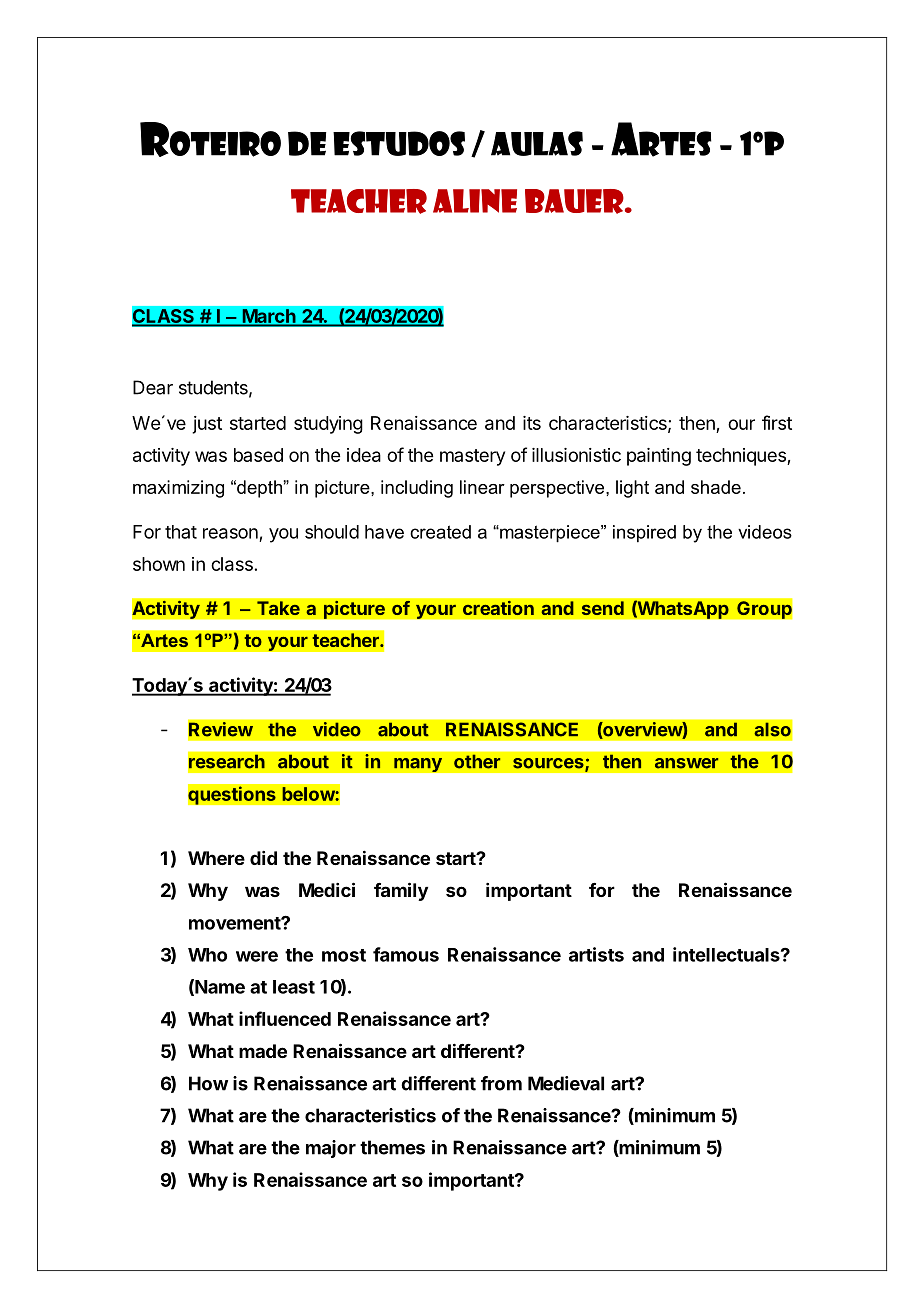 This screenshot has height=1308, width=924. What do you see at coordinates (153, 387) in the screenshot?
I see `Dear` at bounding box center [153, 387].
